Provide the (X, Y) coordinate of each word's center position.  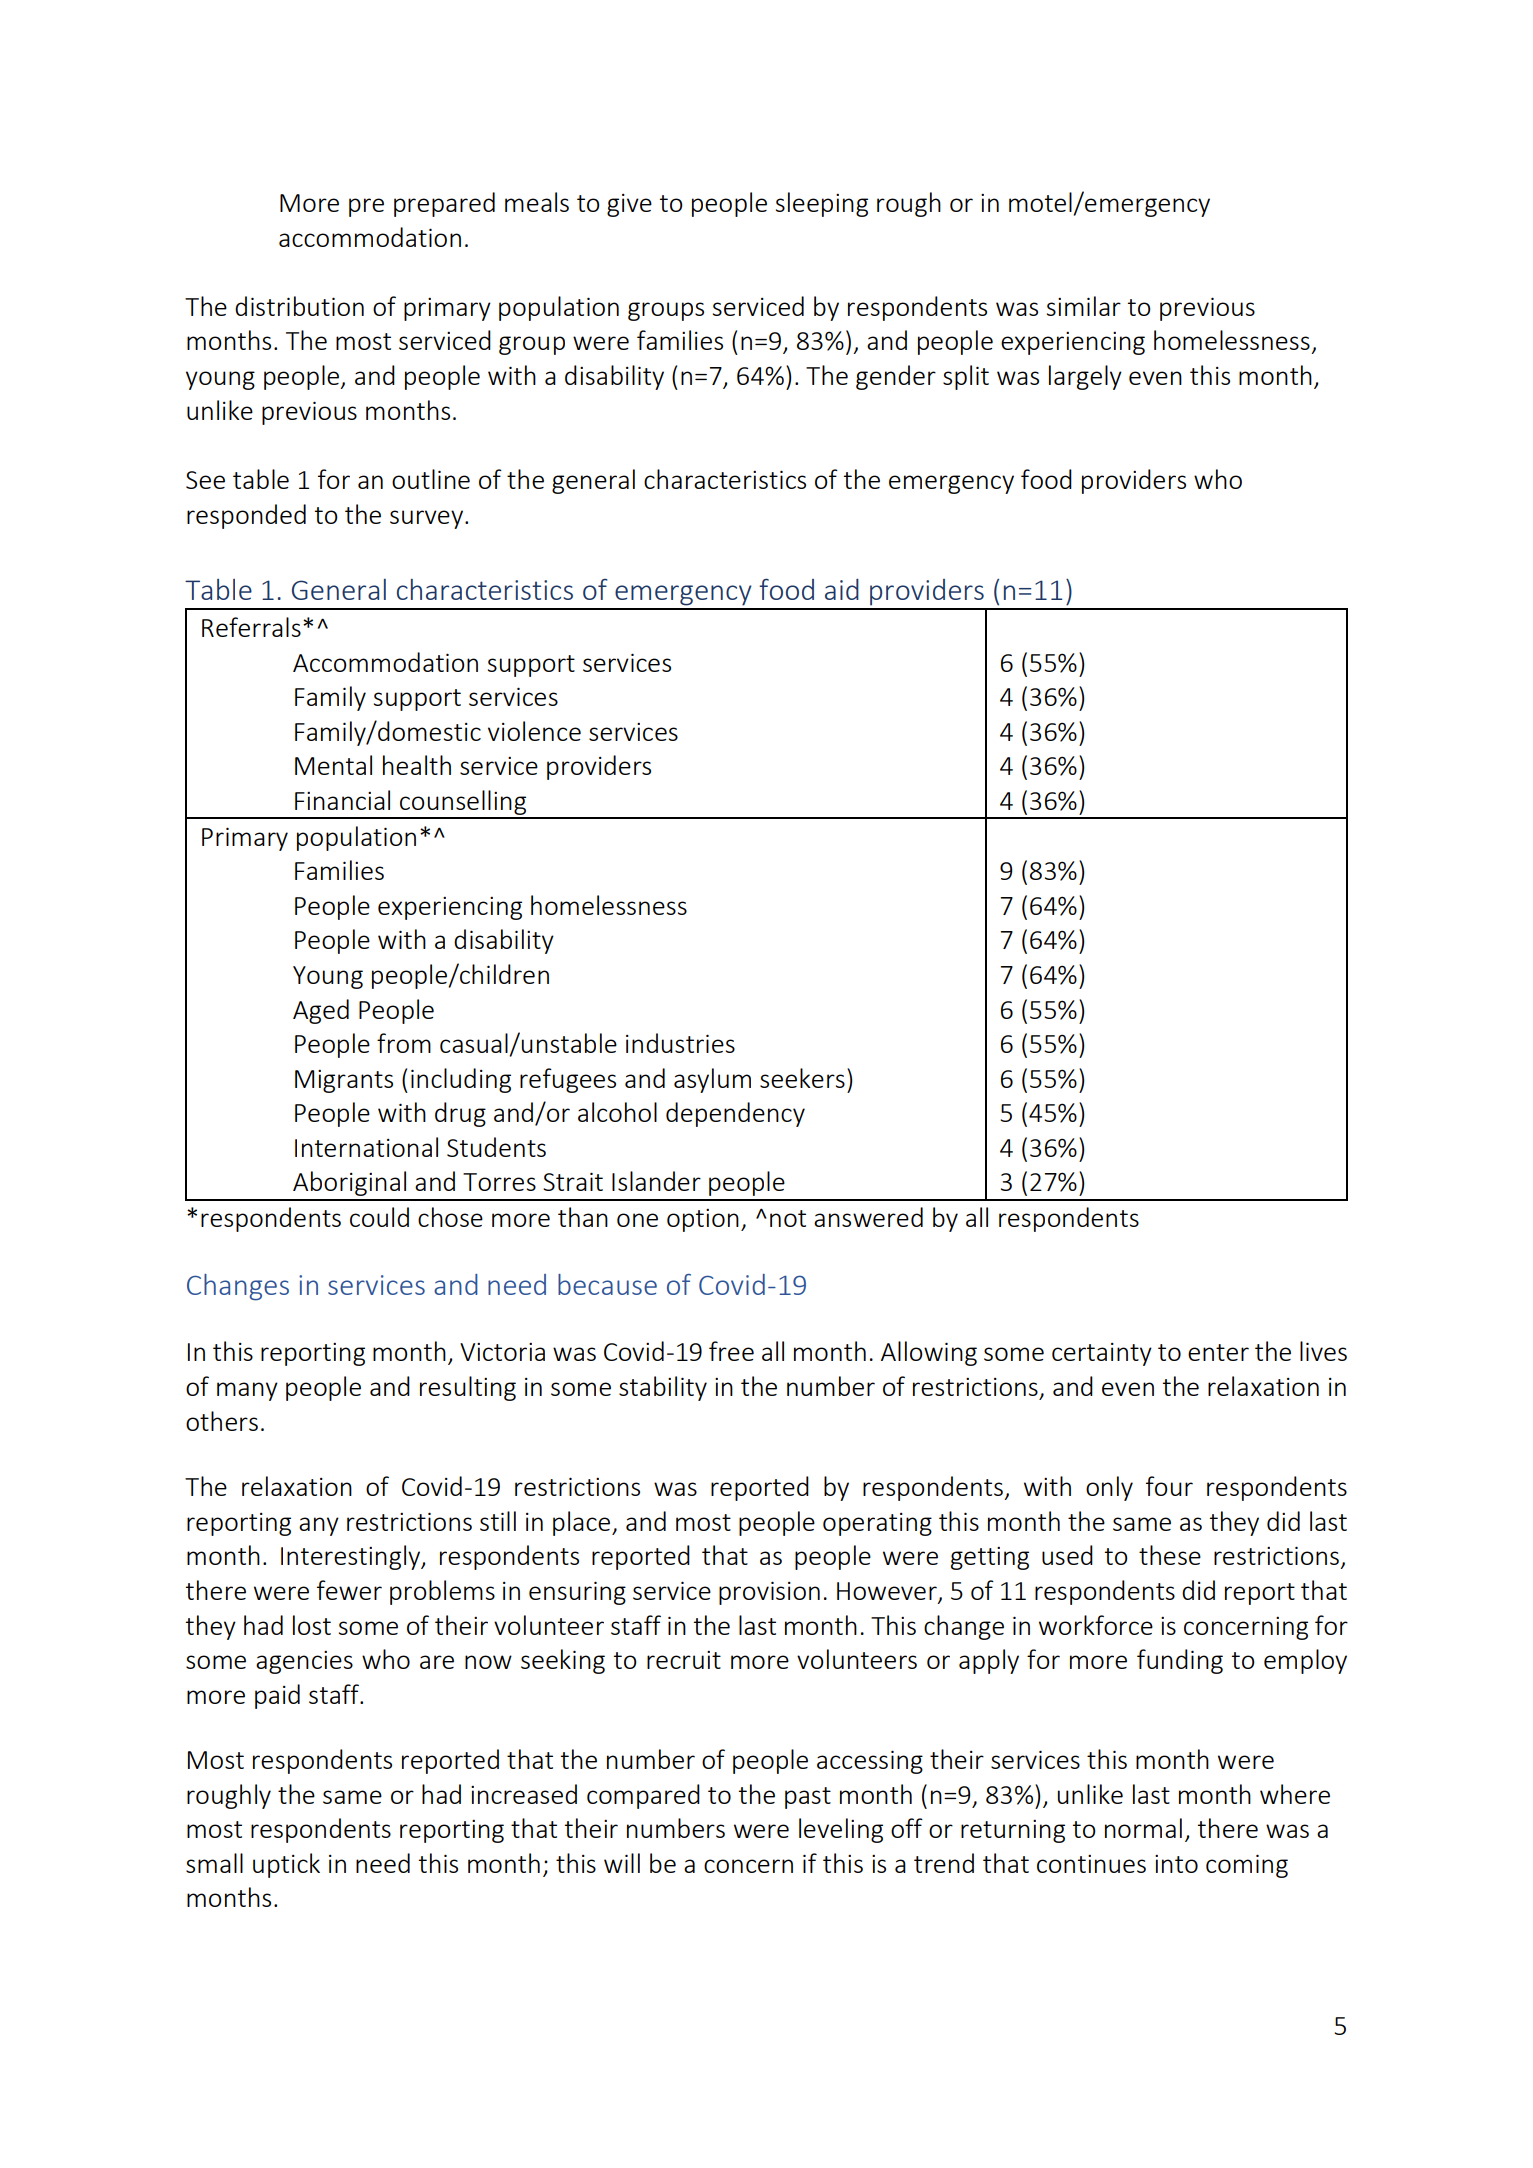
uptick (286, 1865)
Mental (333, 765)
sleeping (822, 204)
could (379, 1217)
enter (1218, 1352)
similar (1084, 306)
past (808, 1798)
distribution (299, 306)
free (731, 1351)
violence (534, 731)
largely (1085, 377)
